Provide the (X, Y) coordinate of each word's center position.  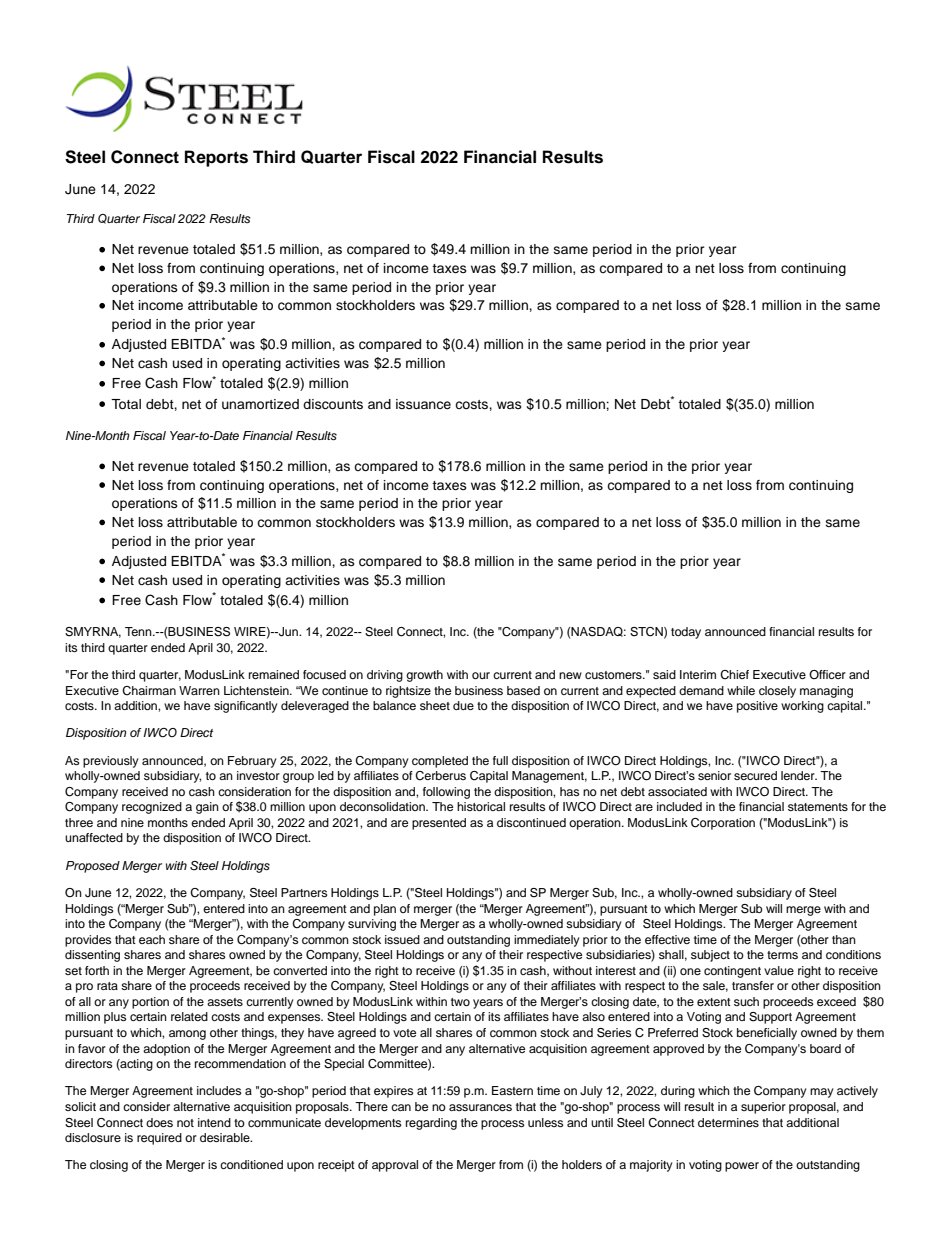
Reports (216, 158)
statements (818, 807)
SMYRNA (93, 632)
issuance (423, 404)
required (159, 1139)
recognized (152, 808)
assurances (480, 1107)
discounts (333, 404)
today (686, 633)
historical (481, 806)
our (481, 675)
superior (763, 1108)
